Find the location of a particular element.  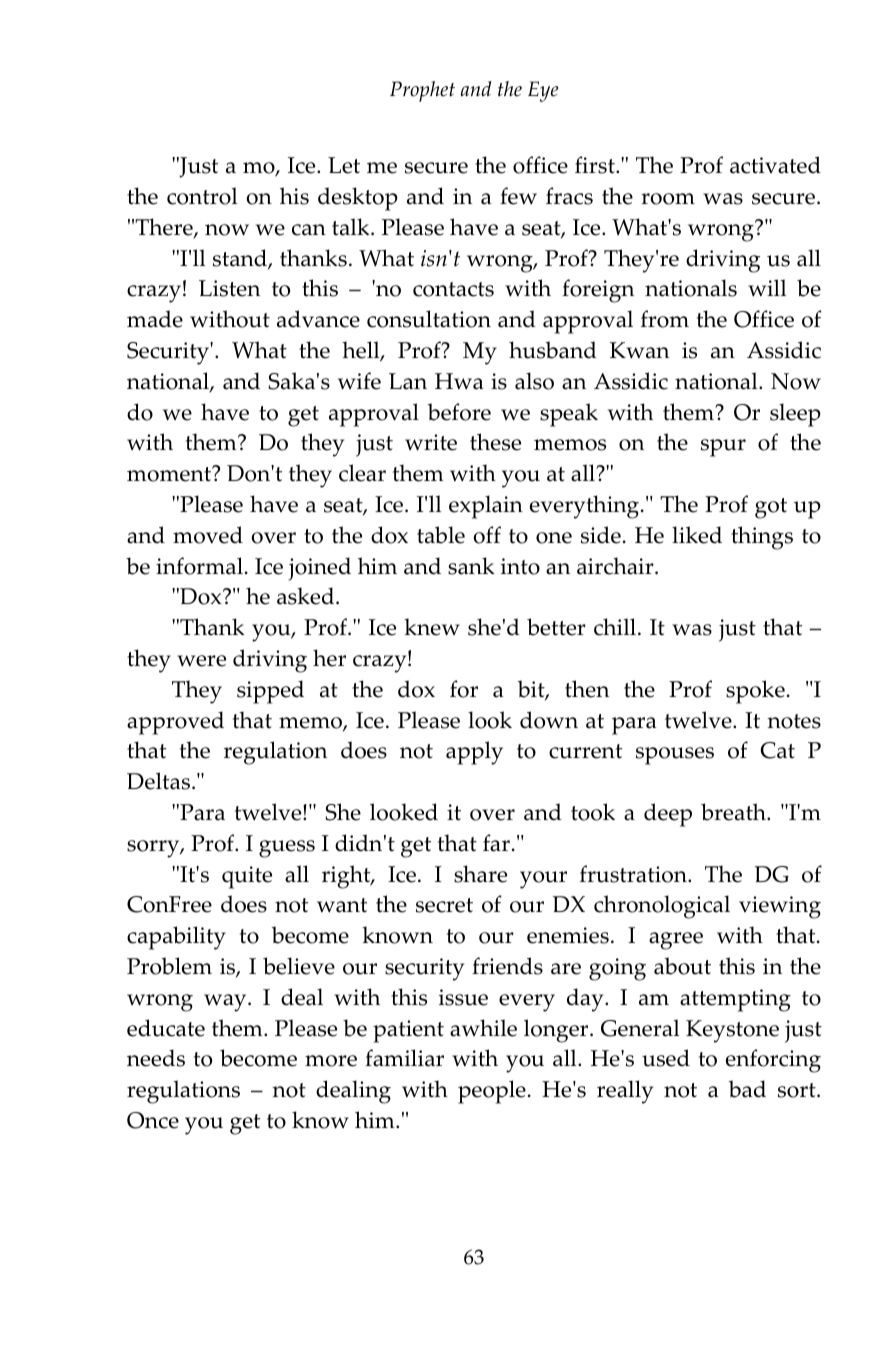

these is located at coordinates (495, 442).
